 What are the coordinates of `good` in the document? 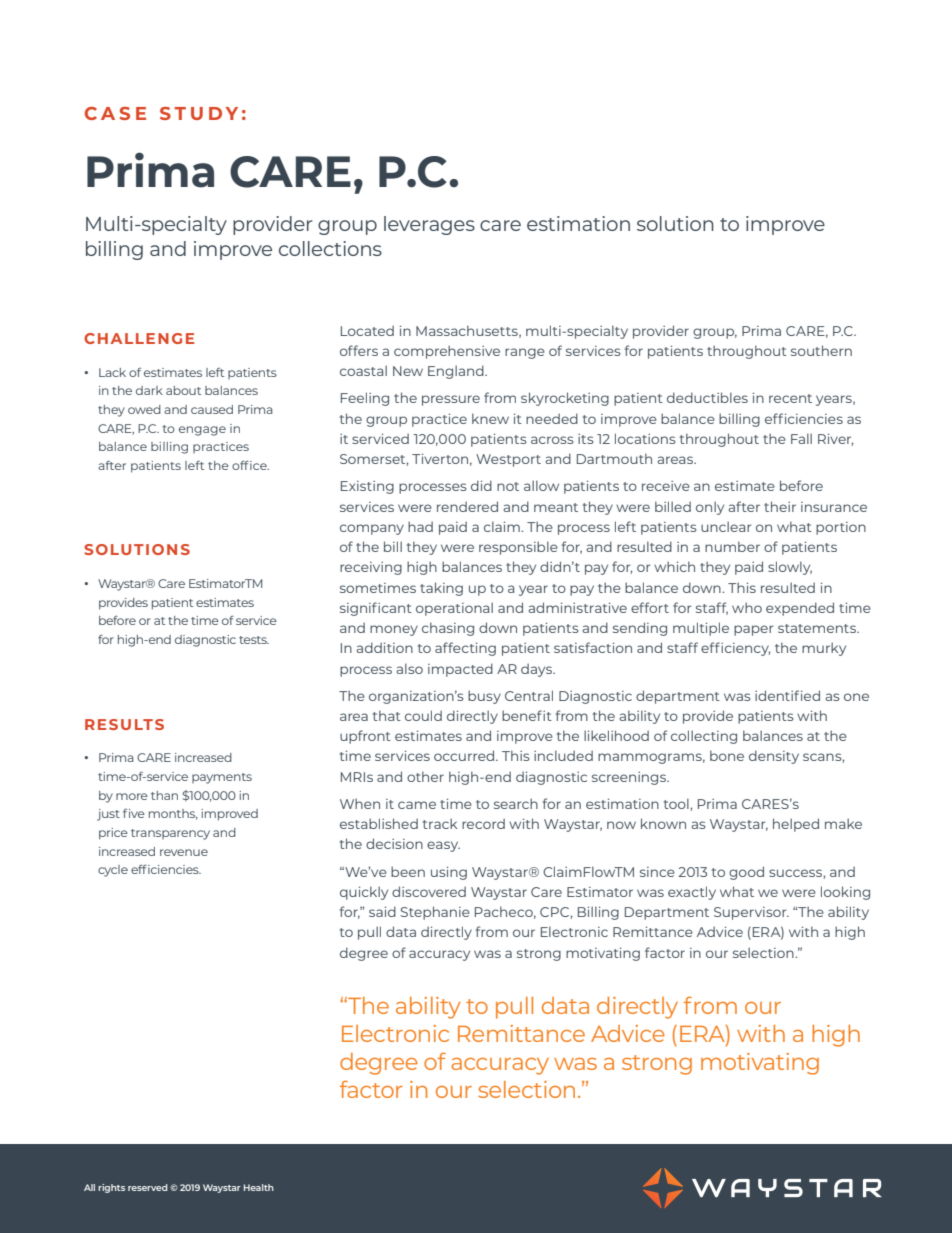 It's located at (746, 873).
